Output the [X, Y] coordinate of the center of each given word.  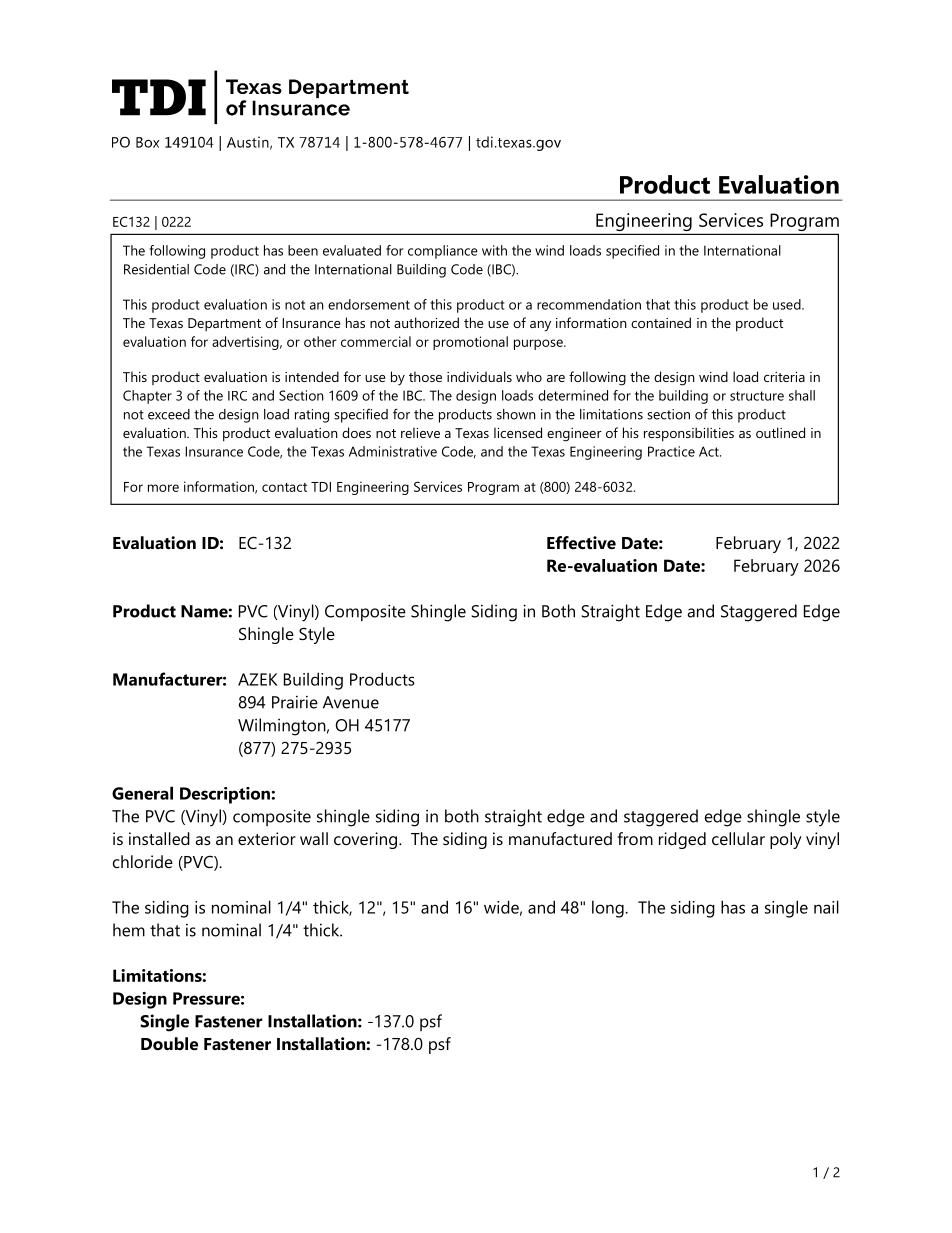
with [494, 250]
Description [225, 795]
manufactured [560, 838]
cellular [738, 838]
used [788, 304]
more [163, 488]
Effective [581, 542]
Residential [156, 269]
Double [169, 1043]
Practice [671, 451]
